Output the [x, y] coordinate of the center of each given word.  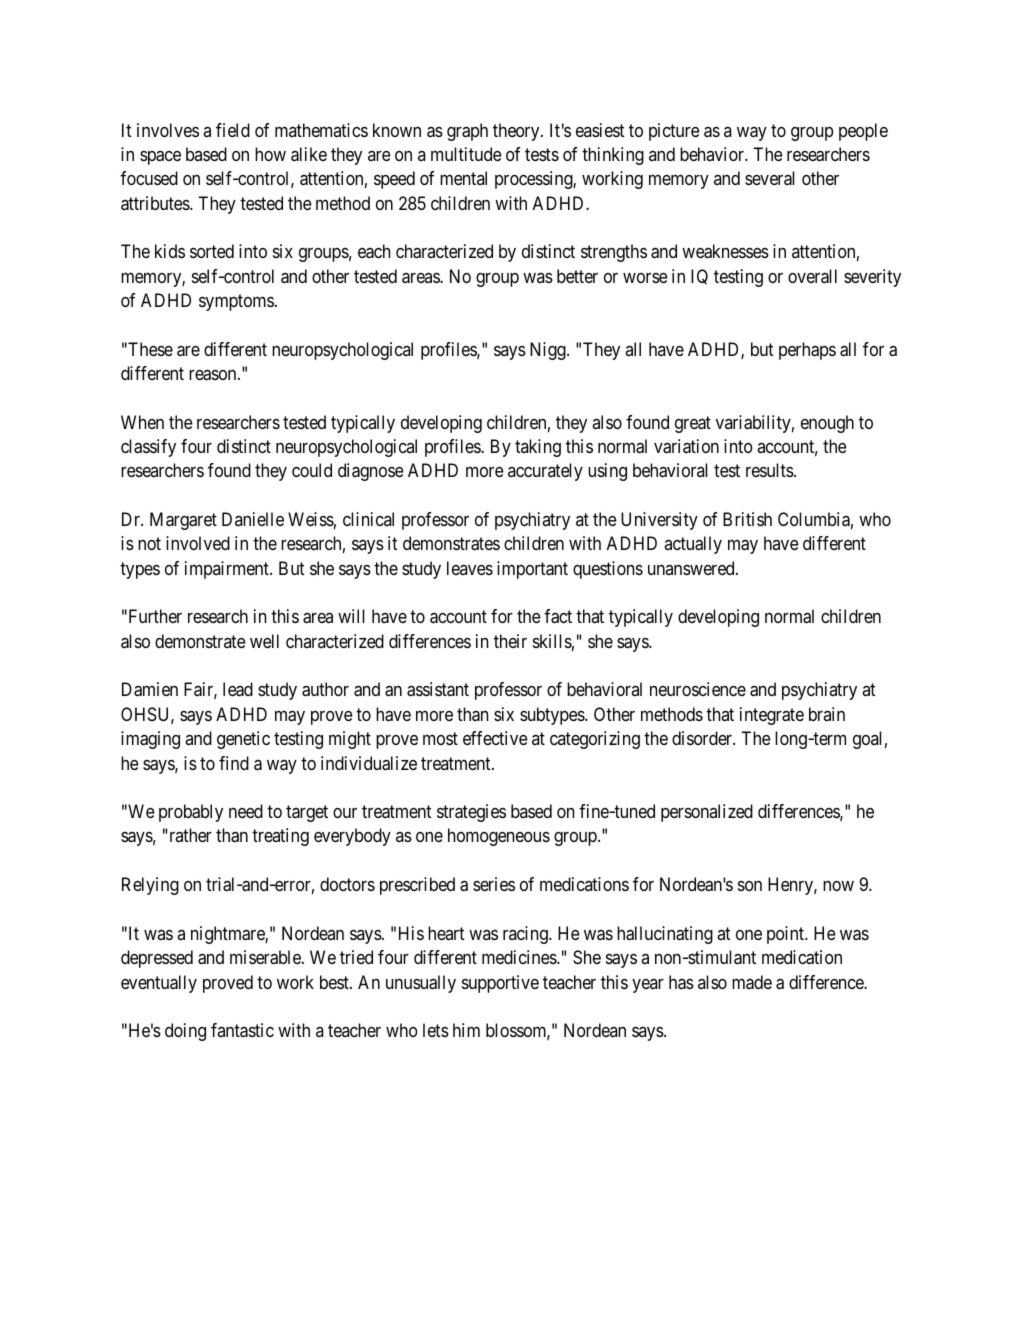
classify [148, 448]
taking [538, 448]
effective [495, 738]
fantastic [242, 1030]
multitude [466, 154]
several [770, 178]
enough [827, 424]
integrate [772, 716]
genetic [243, 740]
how [270, 154]
